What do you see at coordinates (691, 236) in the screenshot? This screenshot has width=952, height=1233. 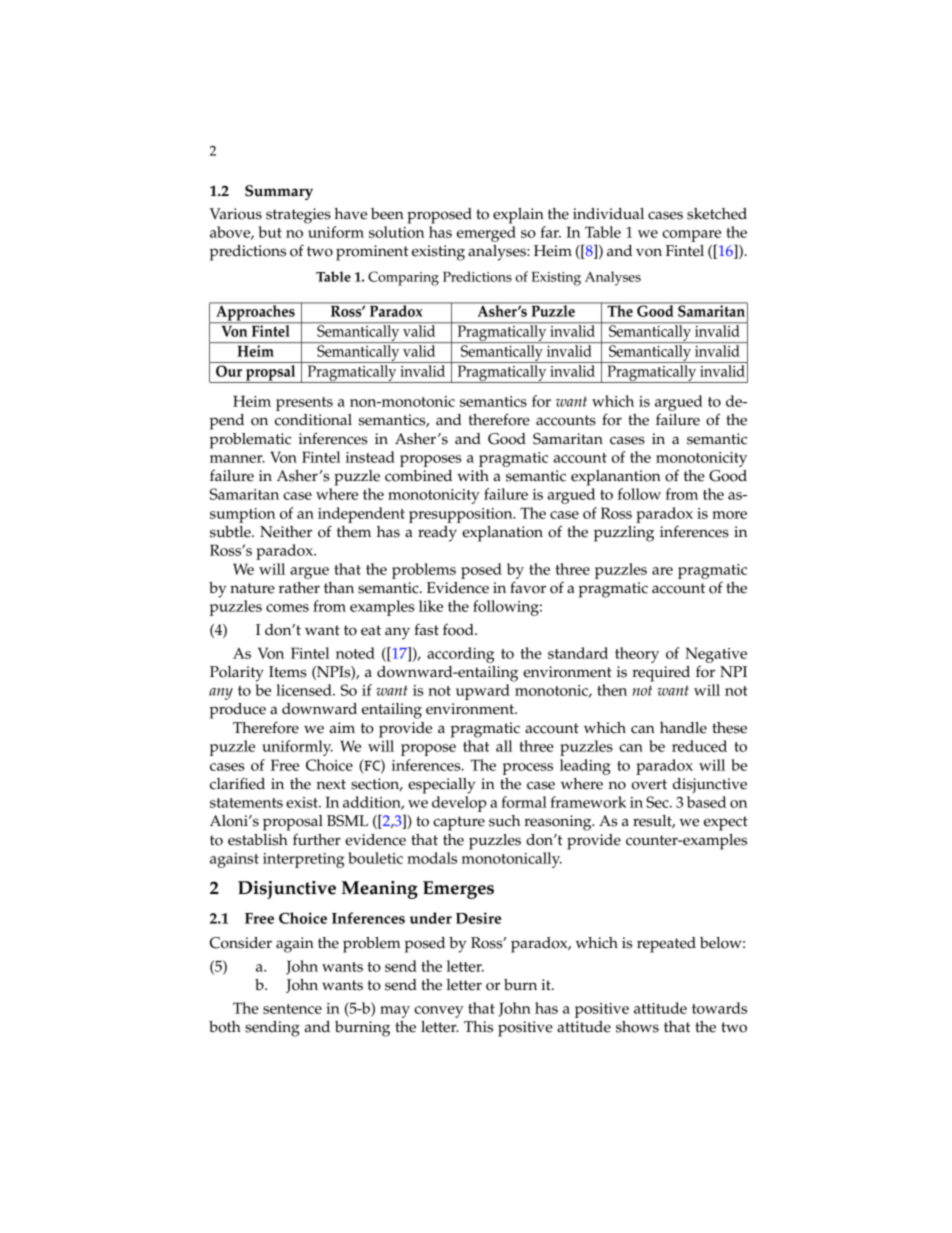 I see `compare` at bounding box center [691, 236].
